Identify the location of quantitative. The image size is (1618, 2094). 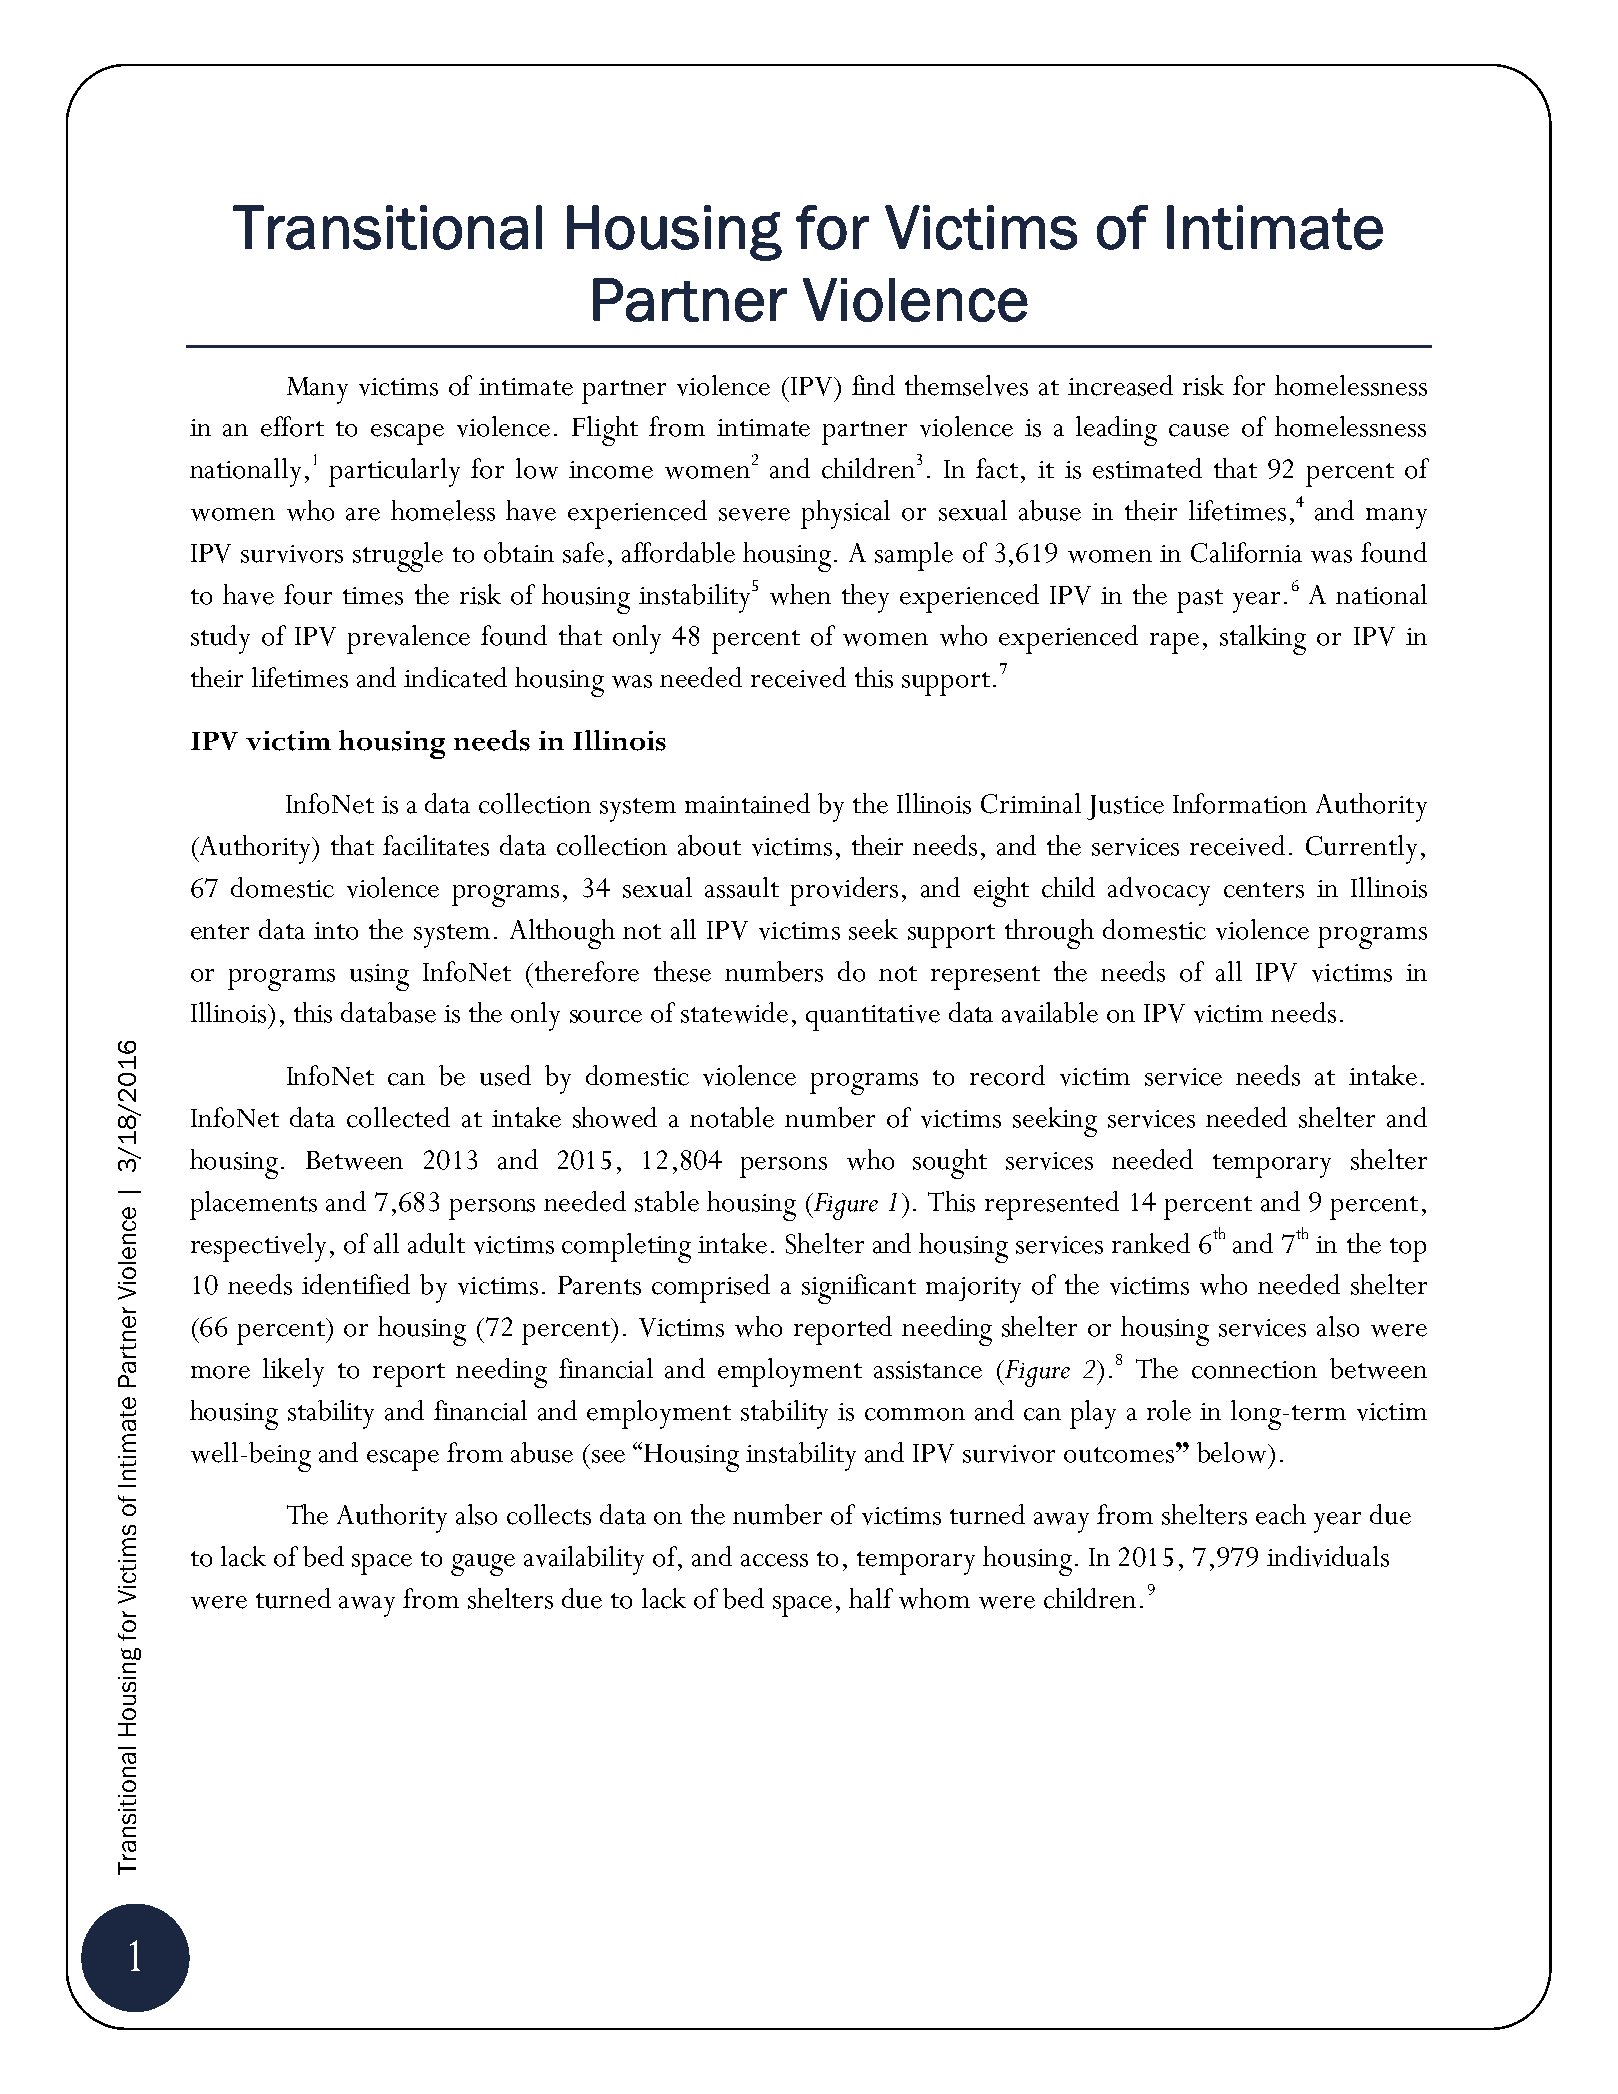
(873, 1018).
